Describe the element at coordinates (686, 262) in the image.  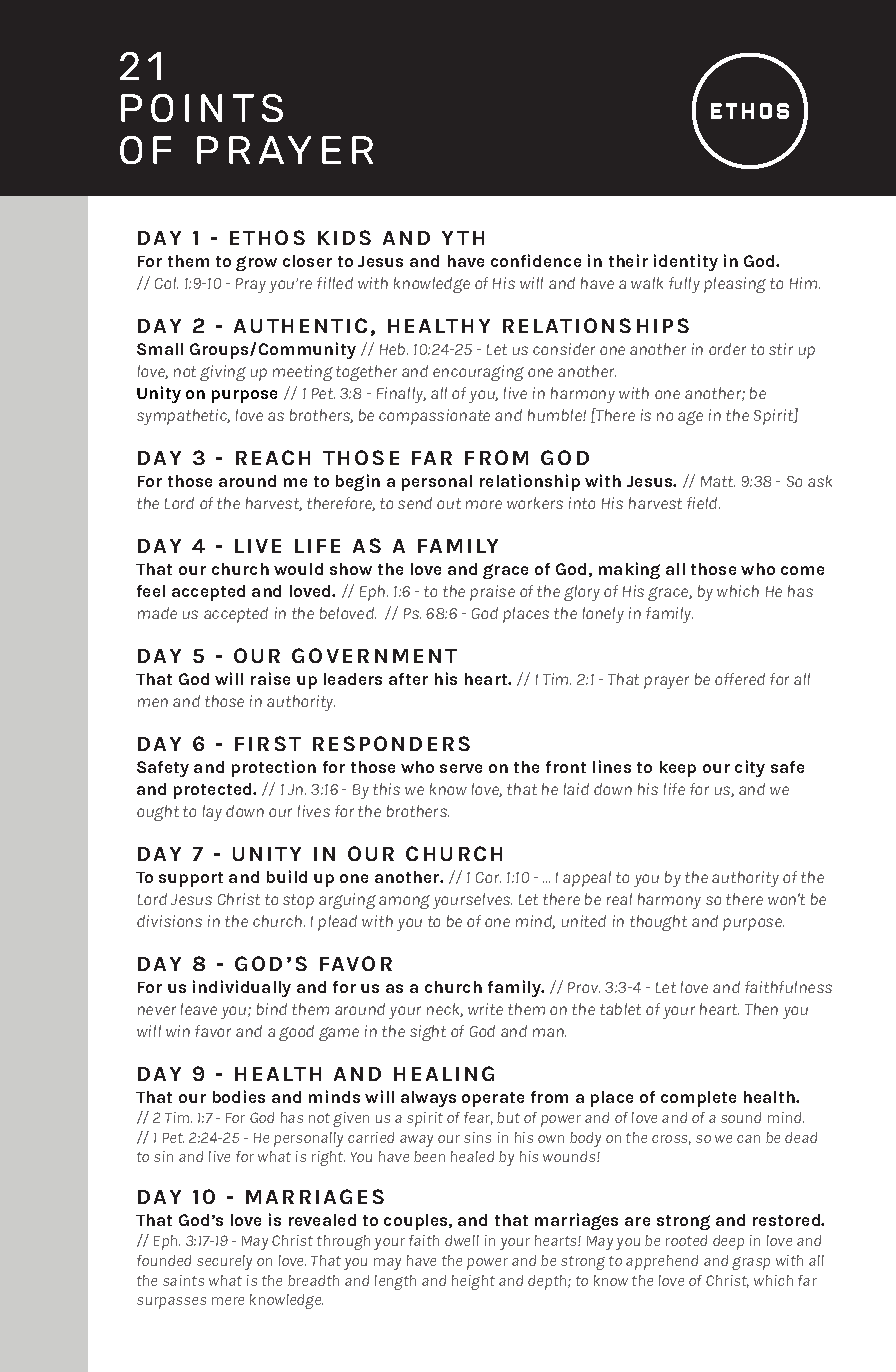
I see `identity` at that location.
